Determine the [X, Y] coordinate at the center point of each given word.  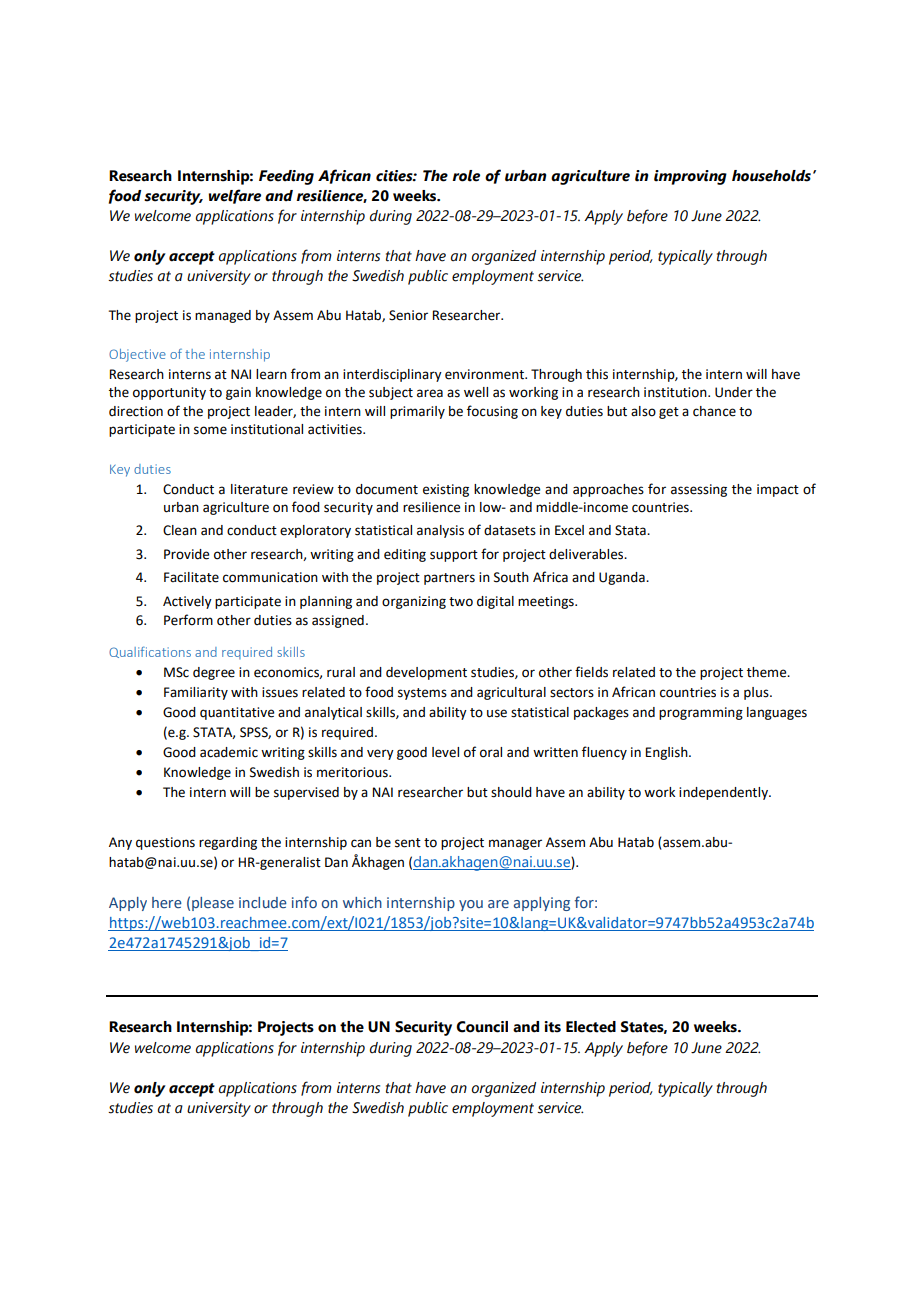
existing [446, 490]
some [210, 430]
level [445, 752]
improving [690, 177]
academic [229, 752]
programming [701, 713]
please [213, 904]
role [466, 176]
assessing [699, 490]
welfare [235, 196]
